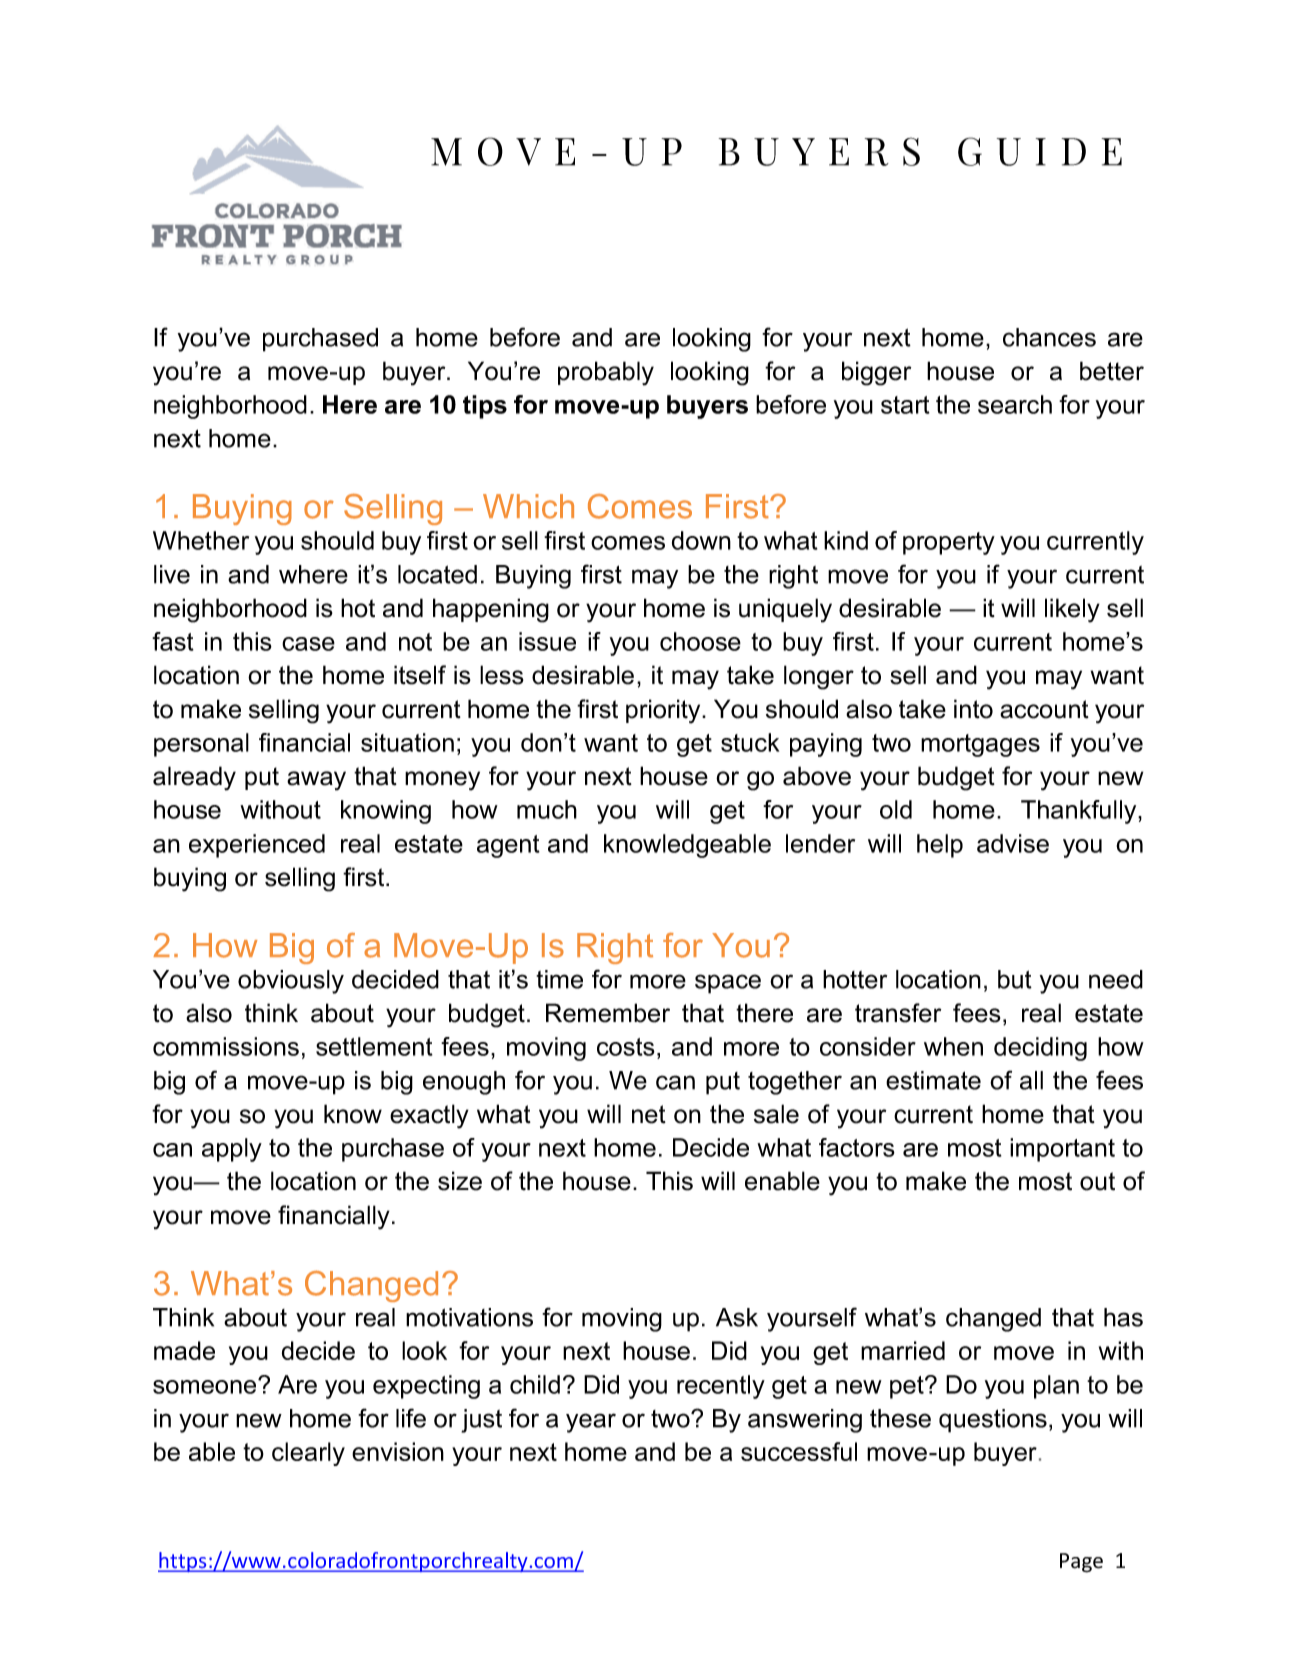 The width and height of the document is (1297, 1679). What do you see at coordinates (1015, 404) in the document?
I see `search` at bounding box center [1015, 404].
